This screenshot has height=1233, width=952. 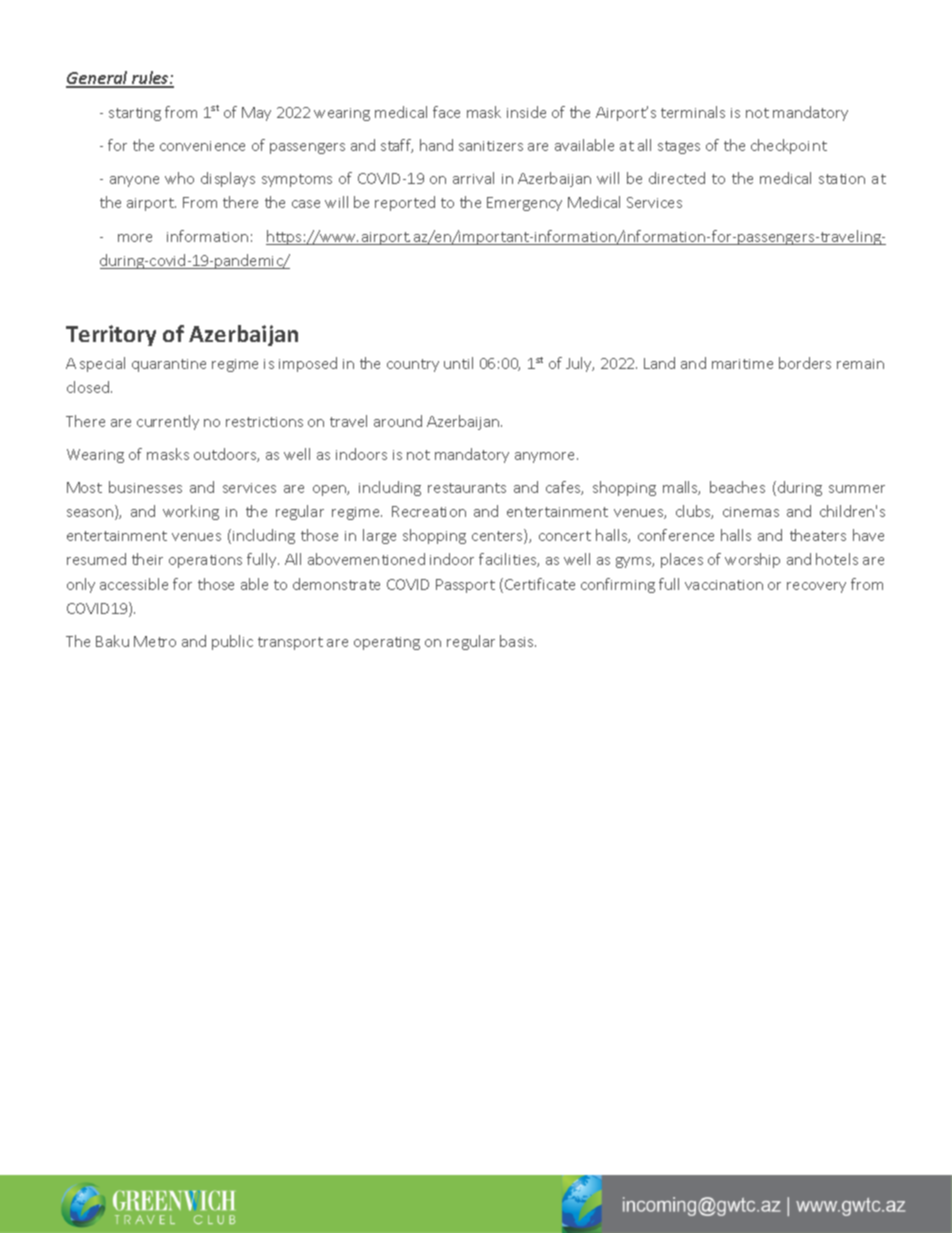 What do you see at coordinates (805, 363) in the screenshot?
I see `borders` at bounding box center [805, 363].
